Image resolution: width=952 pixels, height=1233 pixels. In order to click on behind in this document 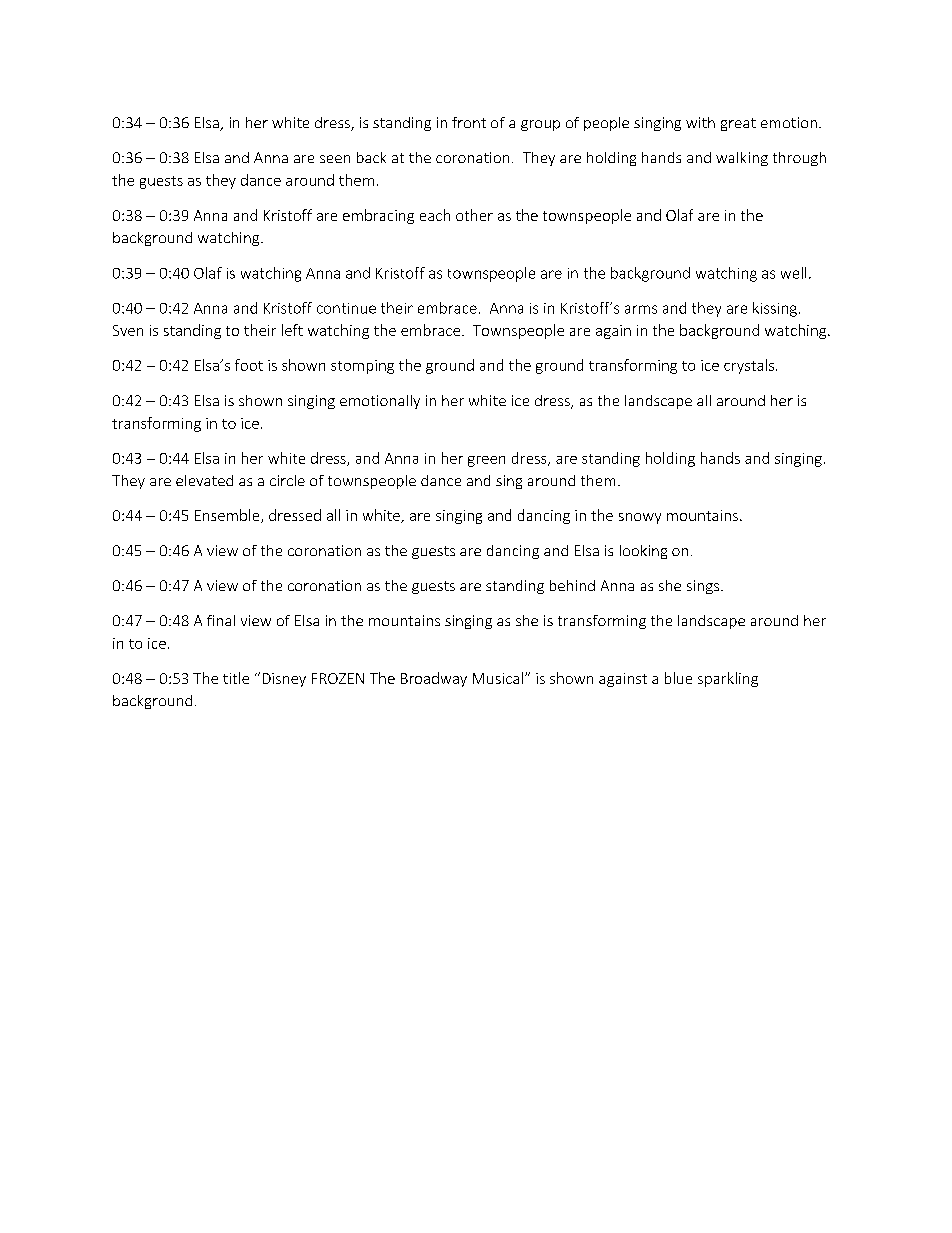, I will do `click(572, 585)`.
